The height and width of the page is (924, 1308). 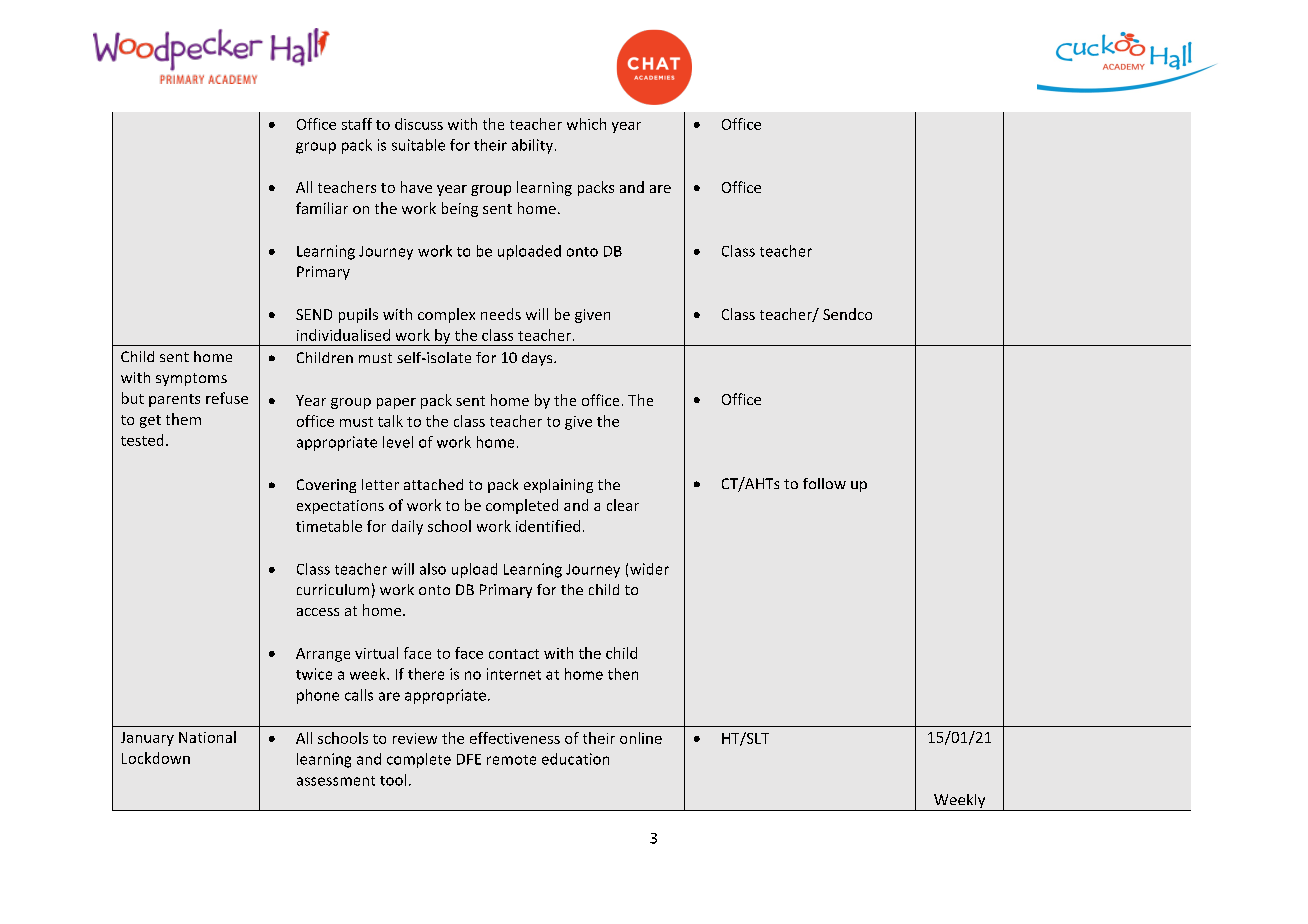 What do you see at coordinates (538, 359) in the page?
I see `days` at bounding box center [538, 359].
